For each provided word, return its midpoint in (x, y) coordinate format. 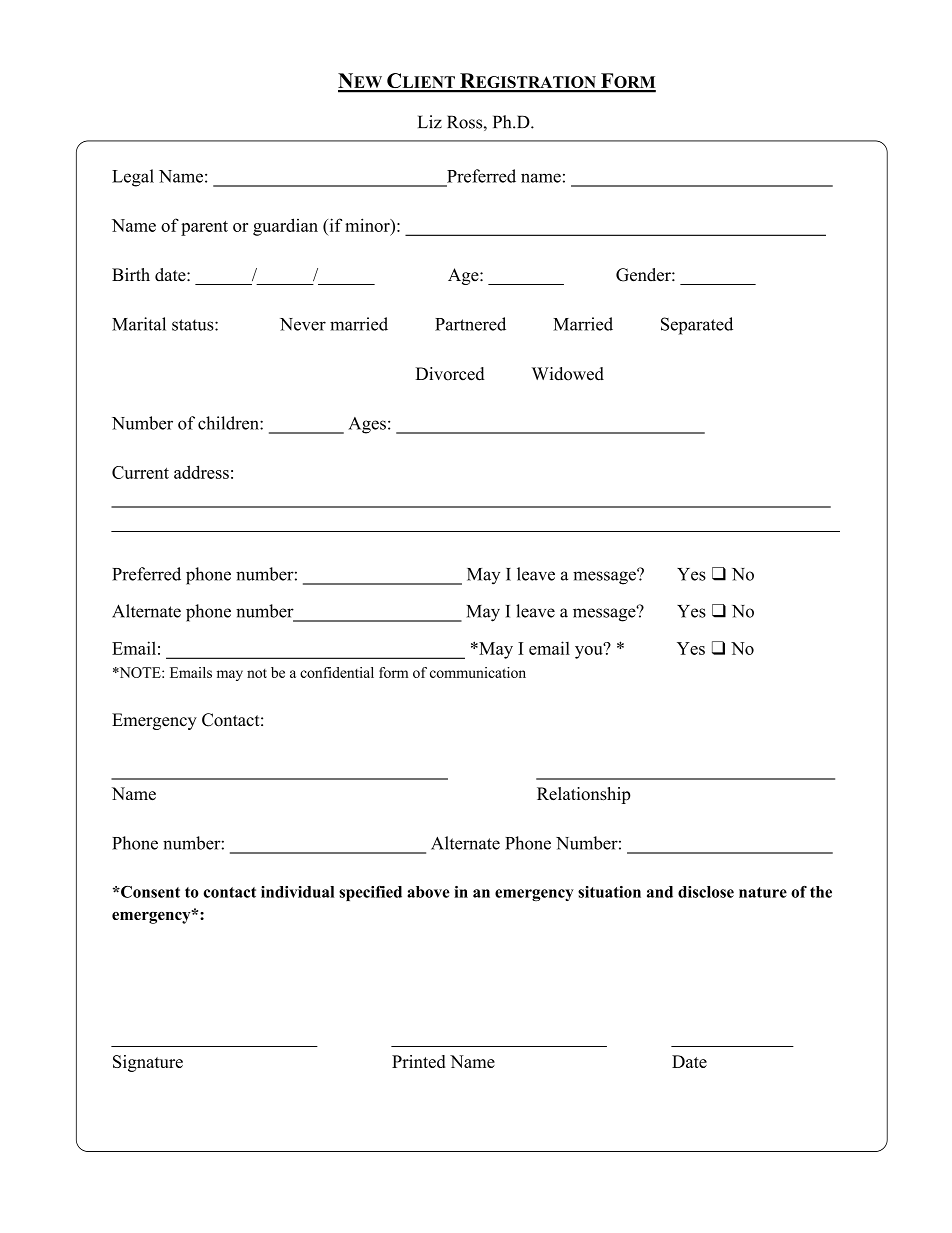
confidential (337, 672)
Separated (697, 326)
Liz (430, 121)
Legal (133, 178)
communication (478, 672)
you (590, 651)
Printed (418, 1061)
